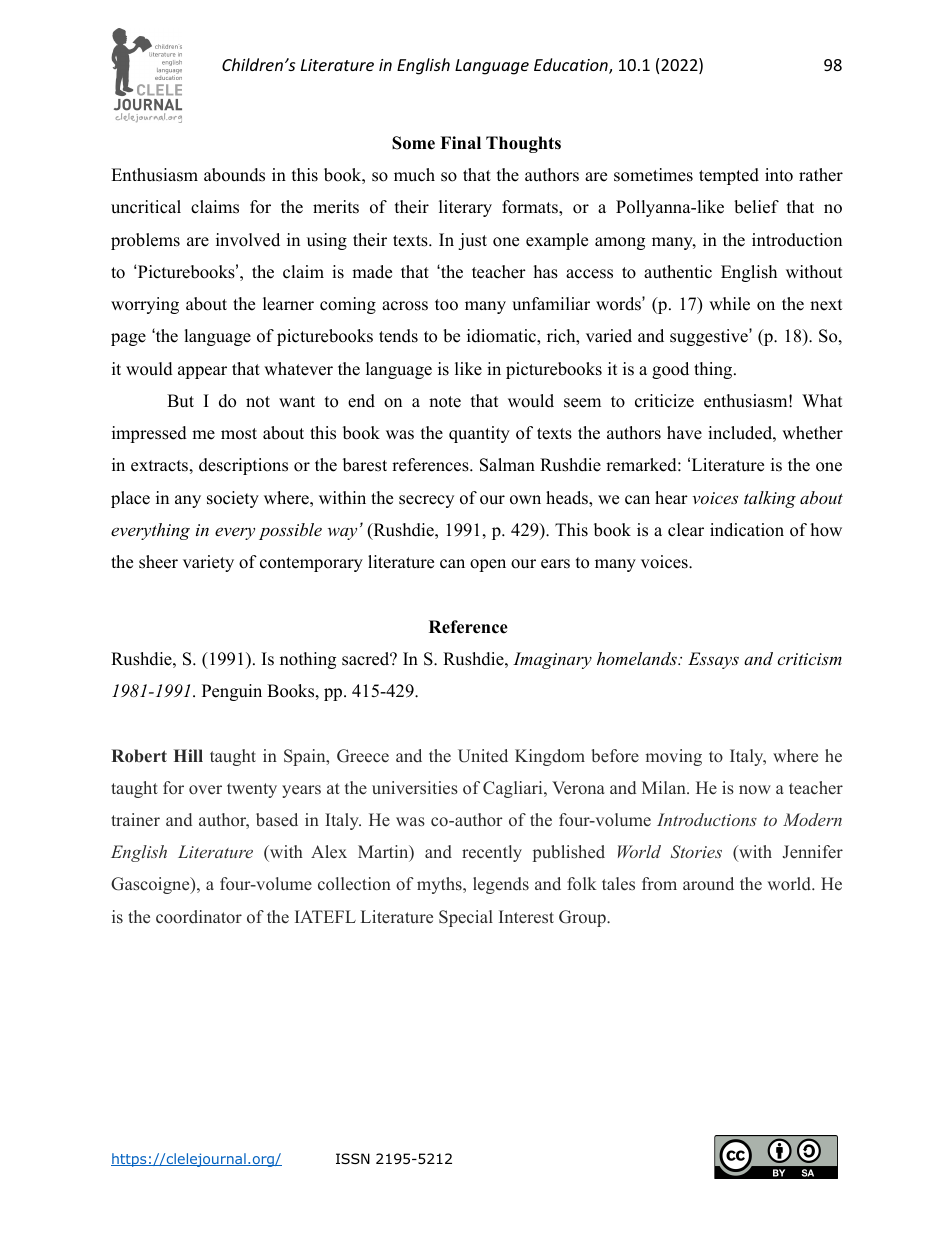 The image size is (952, 1233). Describe the element at coordinates (234, 175) in the image. I see `abounds` at that location.
